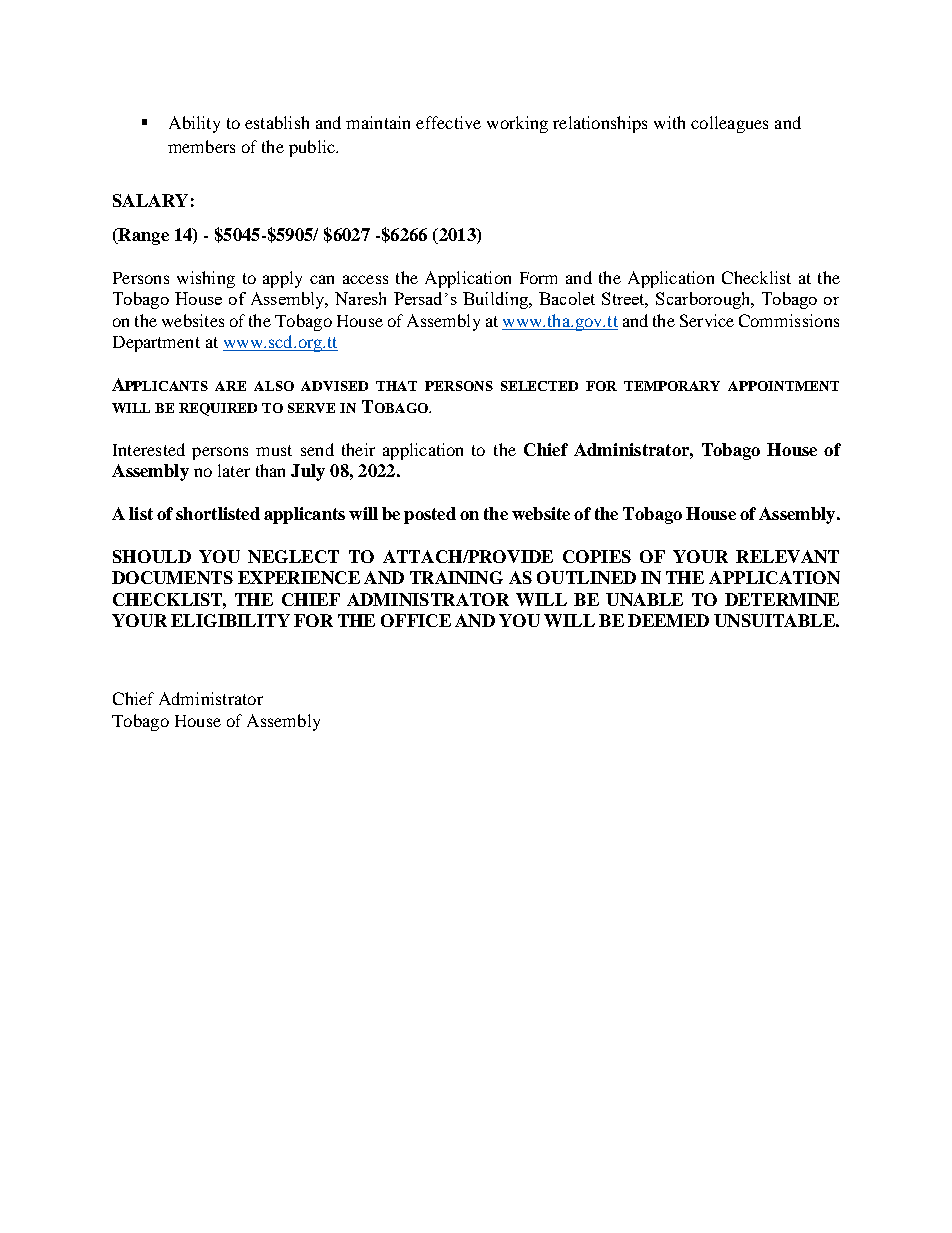  I want to click on members, so click(201, 146).
